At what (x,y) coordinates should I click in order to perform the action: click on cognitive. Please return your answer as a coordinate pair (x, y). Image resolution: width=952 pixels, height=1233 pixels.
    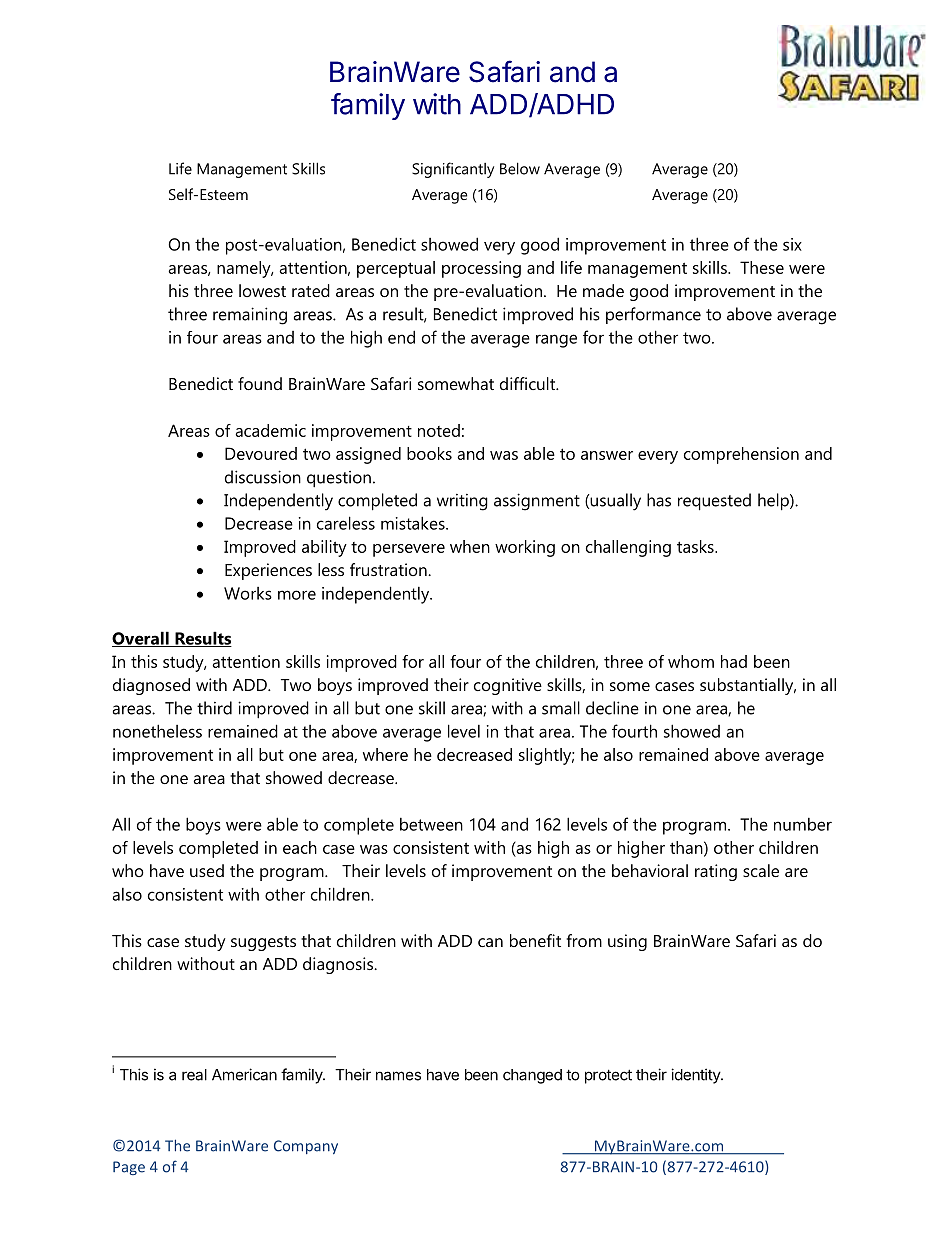
    Looking at the image, I should click on (508, 686).
